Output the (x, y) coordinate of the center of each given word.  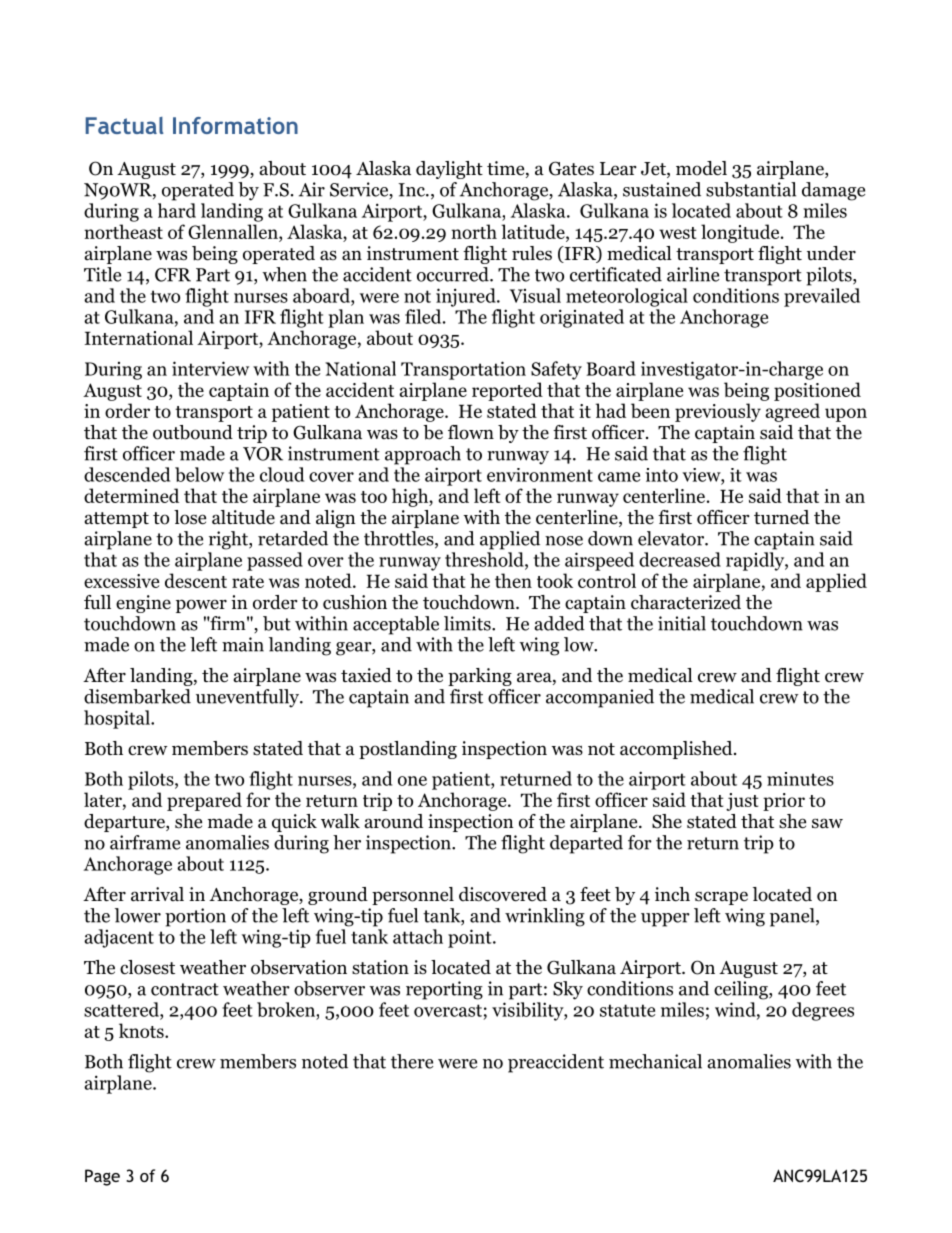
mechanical (655, 1061)
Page (102, 1177)
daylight (449, 170)
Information (235, 125)
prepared (204, 801)
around (394, 821)
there (412, 1061)
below (199, 474)
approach (423, 455)
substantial (751, 189)
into (662, 475)
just (742, 802)
